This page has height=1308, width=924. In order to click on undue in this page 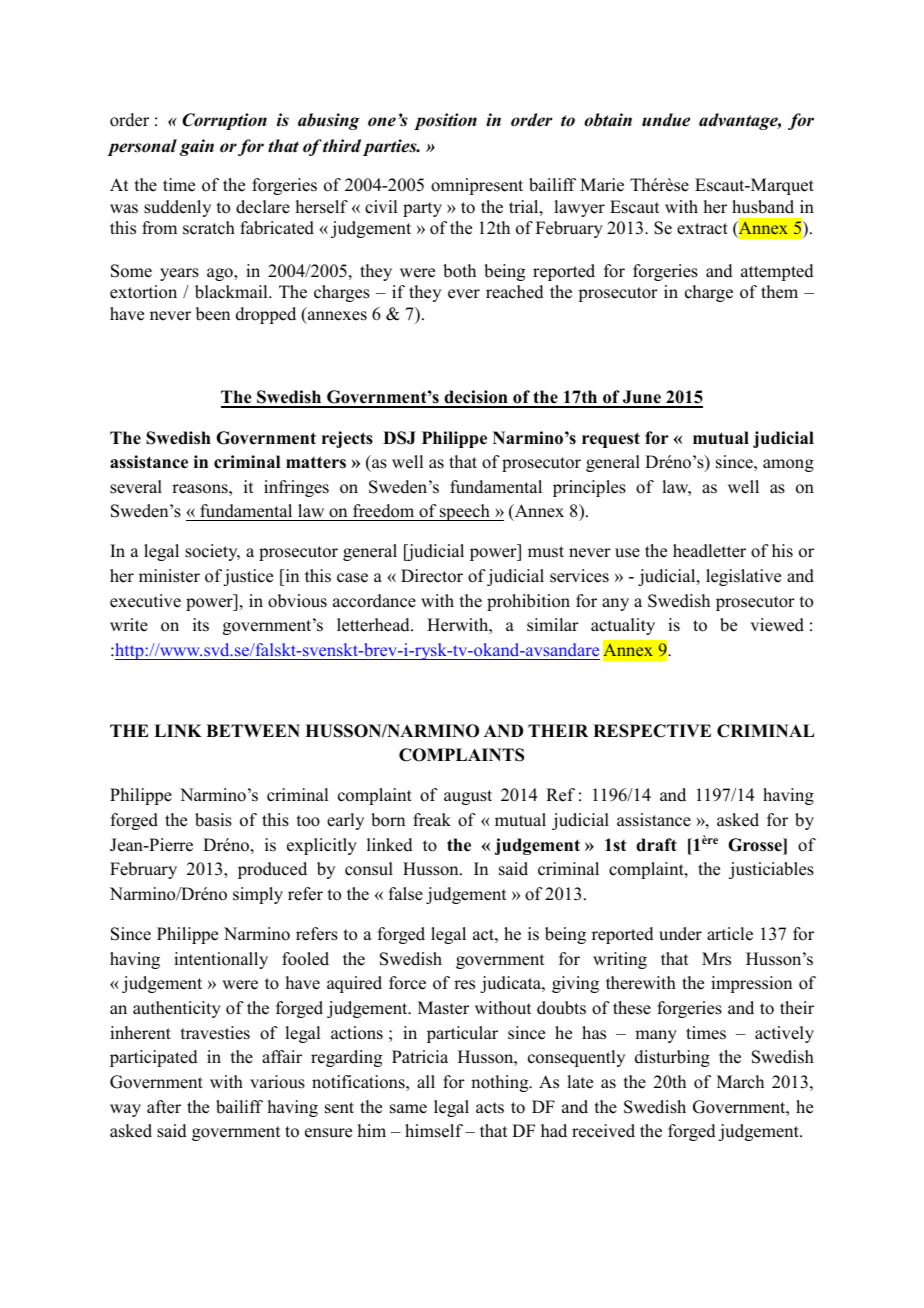, I will do `click(666, 120)`.
